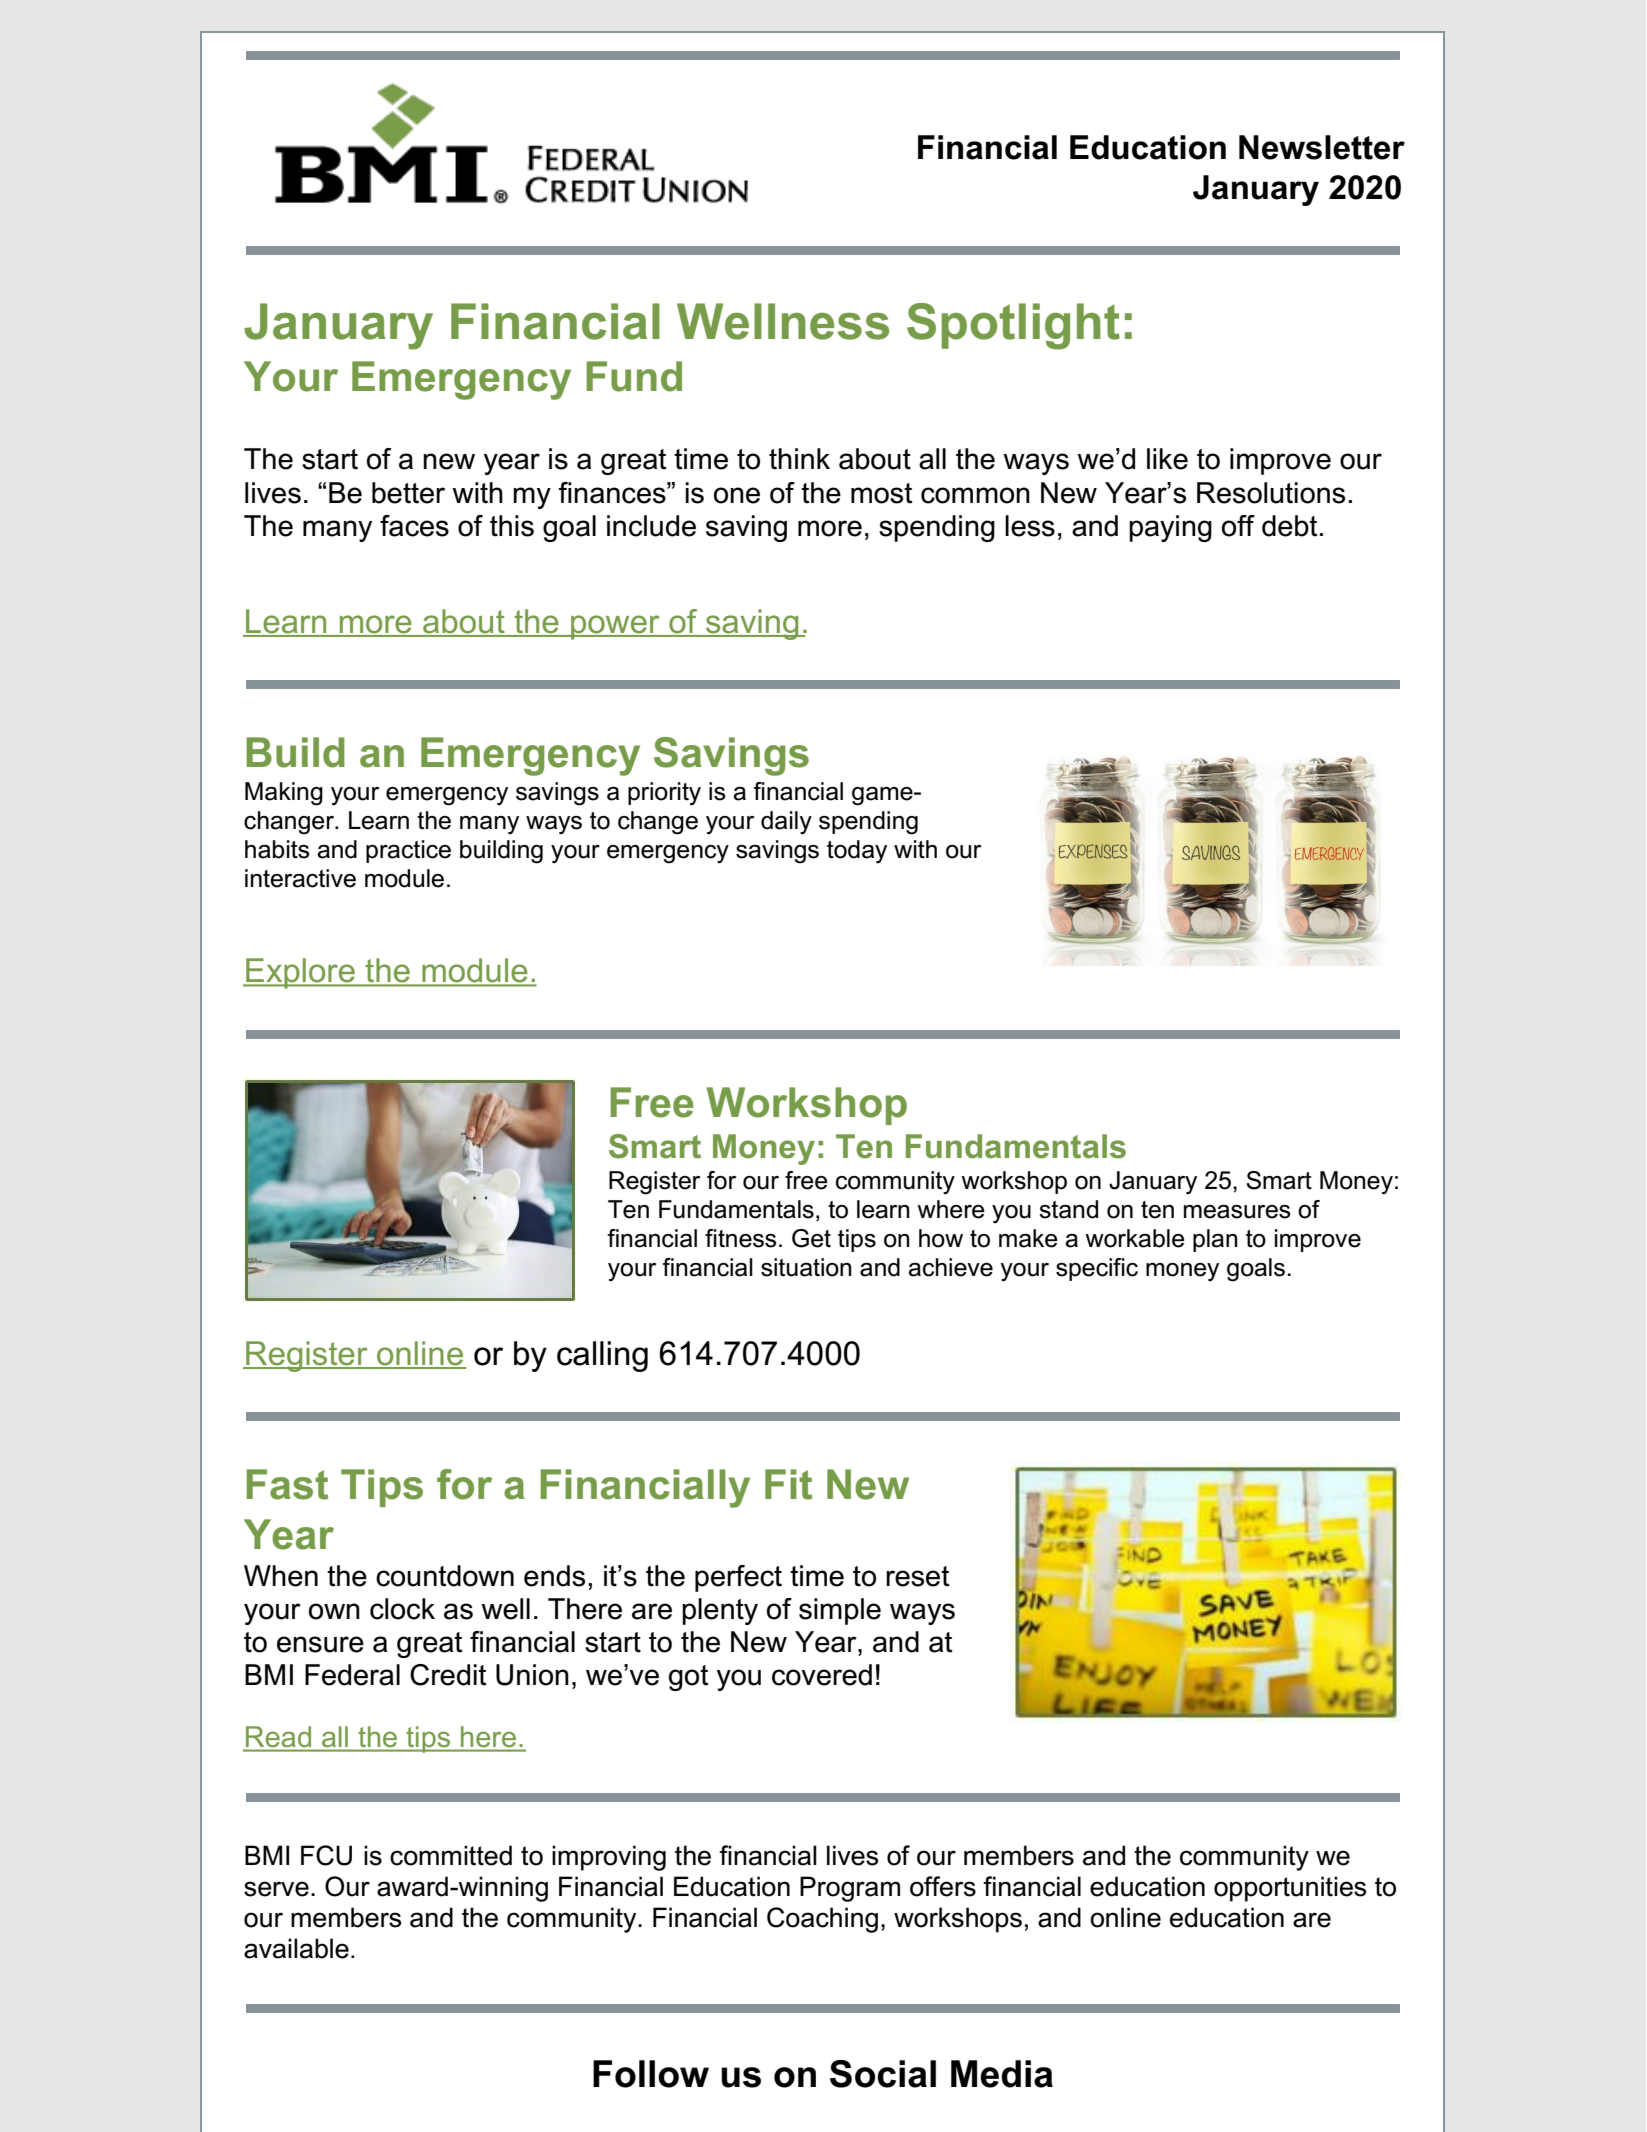  Describe the element at coordinates (408, 851) in the image. I see `practice` at that location.
